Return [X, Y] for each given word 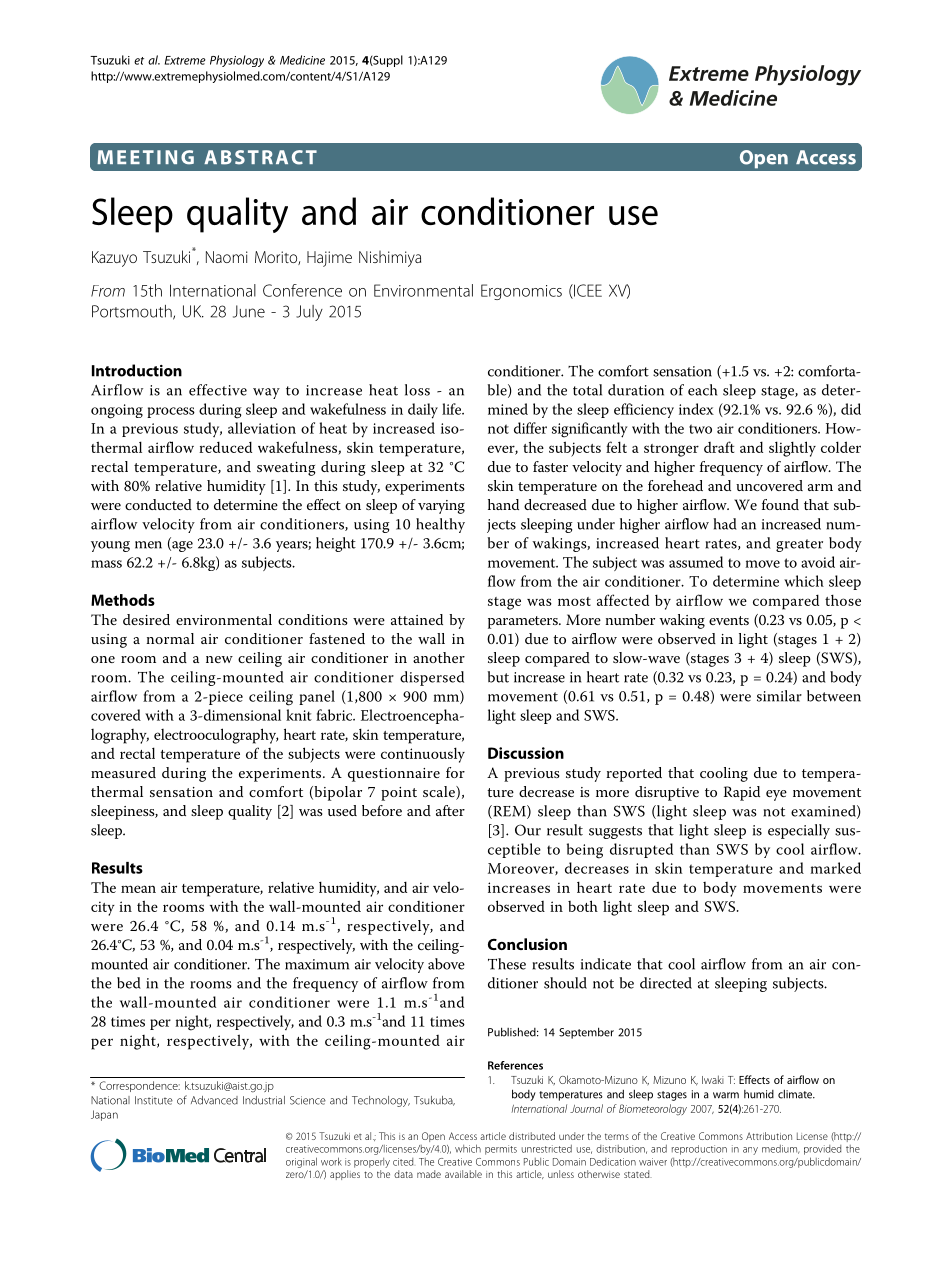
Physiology [237, 61]
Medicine [302, 60]
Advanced [214, 1100]
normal [170, 638]
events [729, 620]
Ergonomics [521, 292]
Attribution [769, 1136]
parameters [524, 622]
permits [501, 1150]
